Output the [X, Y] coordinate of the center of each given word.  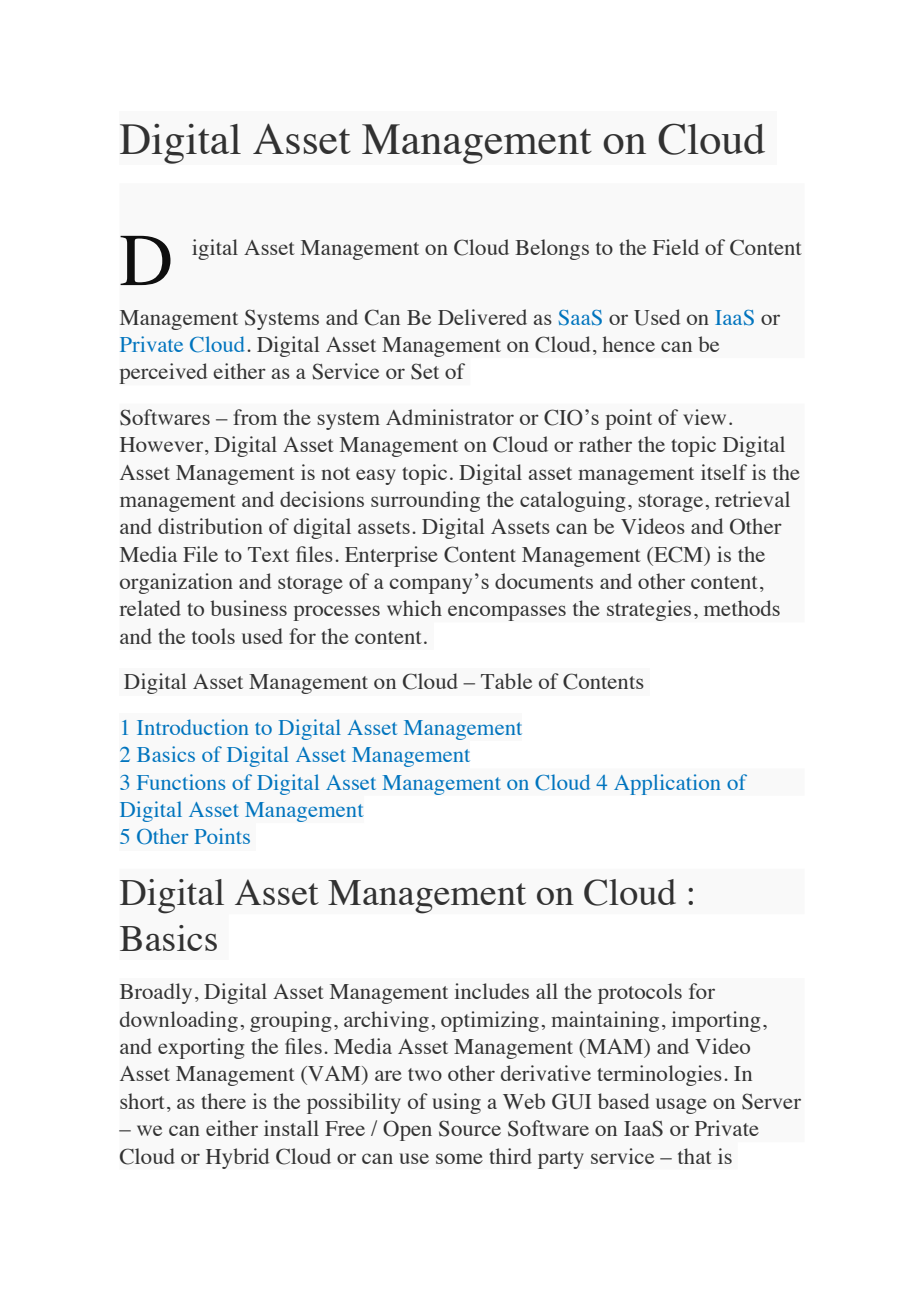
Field [676, 247]
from [255, 417]
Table [506, 681]
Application [667, 784]
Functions [181, 782]
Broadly [156, 993]
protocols [640, 993]
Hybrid [238, 1158]
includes [491, 991]
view [704, 417]
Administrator [450, 417]
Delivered [482, 317]
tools [213, 636]
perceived [163, 373]
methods [742, 608]
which [414, 608]
